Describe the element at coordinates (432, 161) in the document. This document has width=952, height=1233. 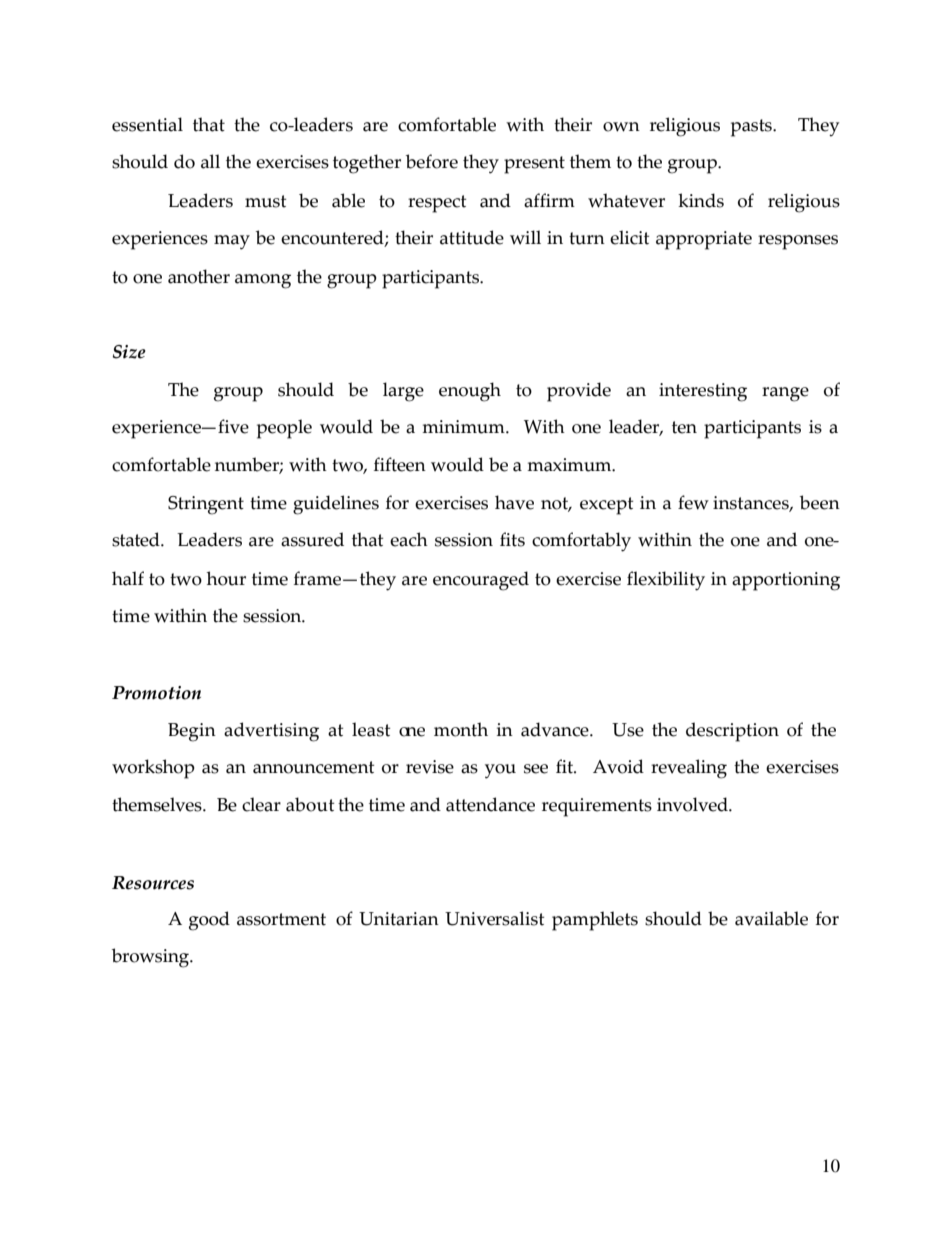
I see `before` at that location.
